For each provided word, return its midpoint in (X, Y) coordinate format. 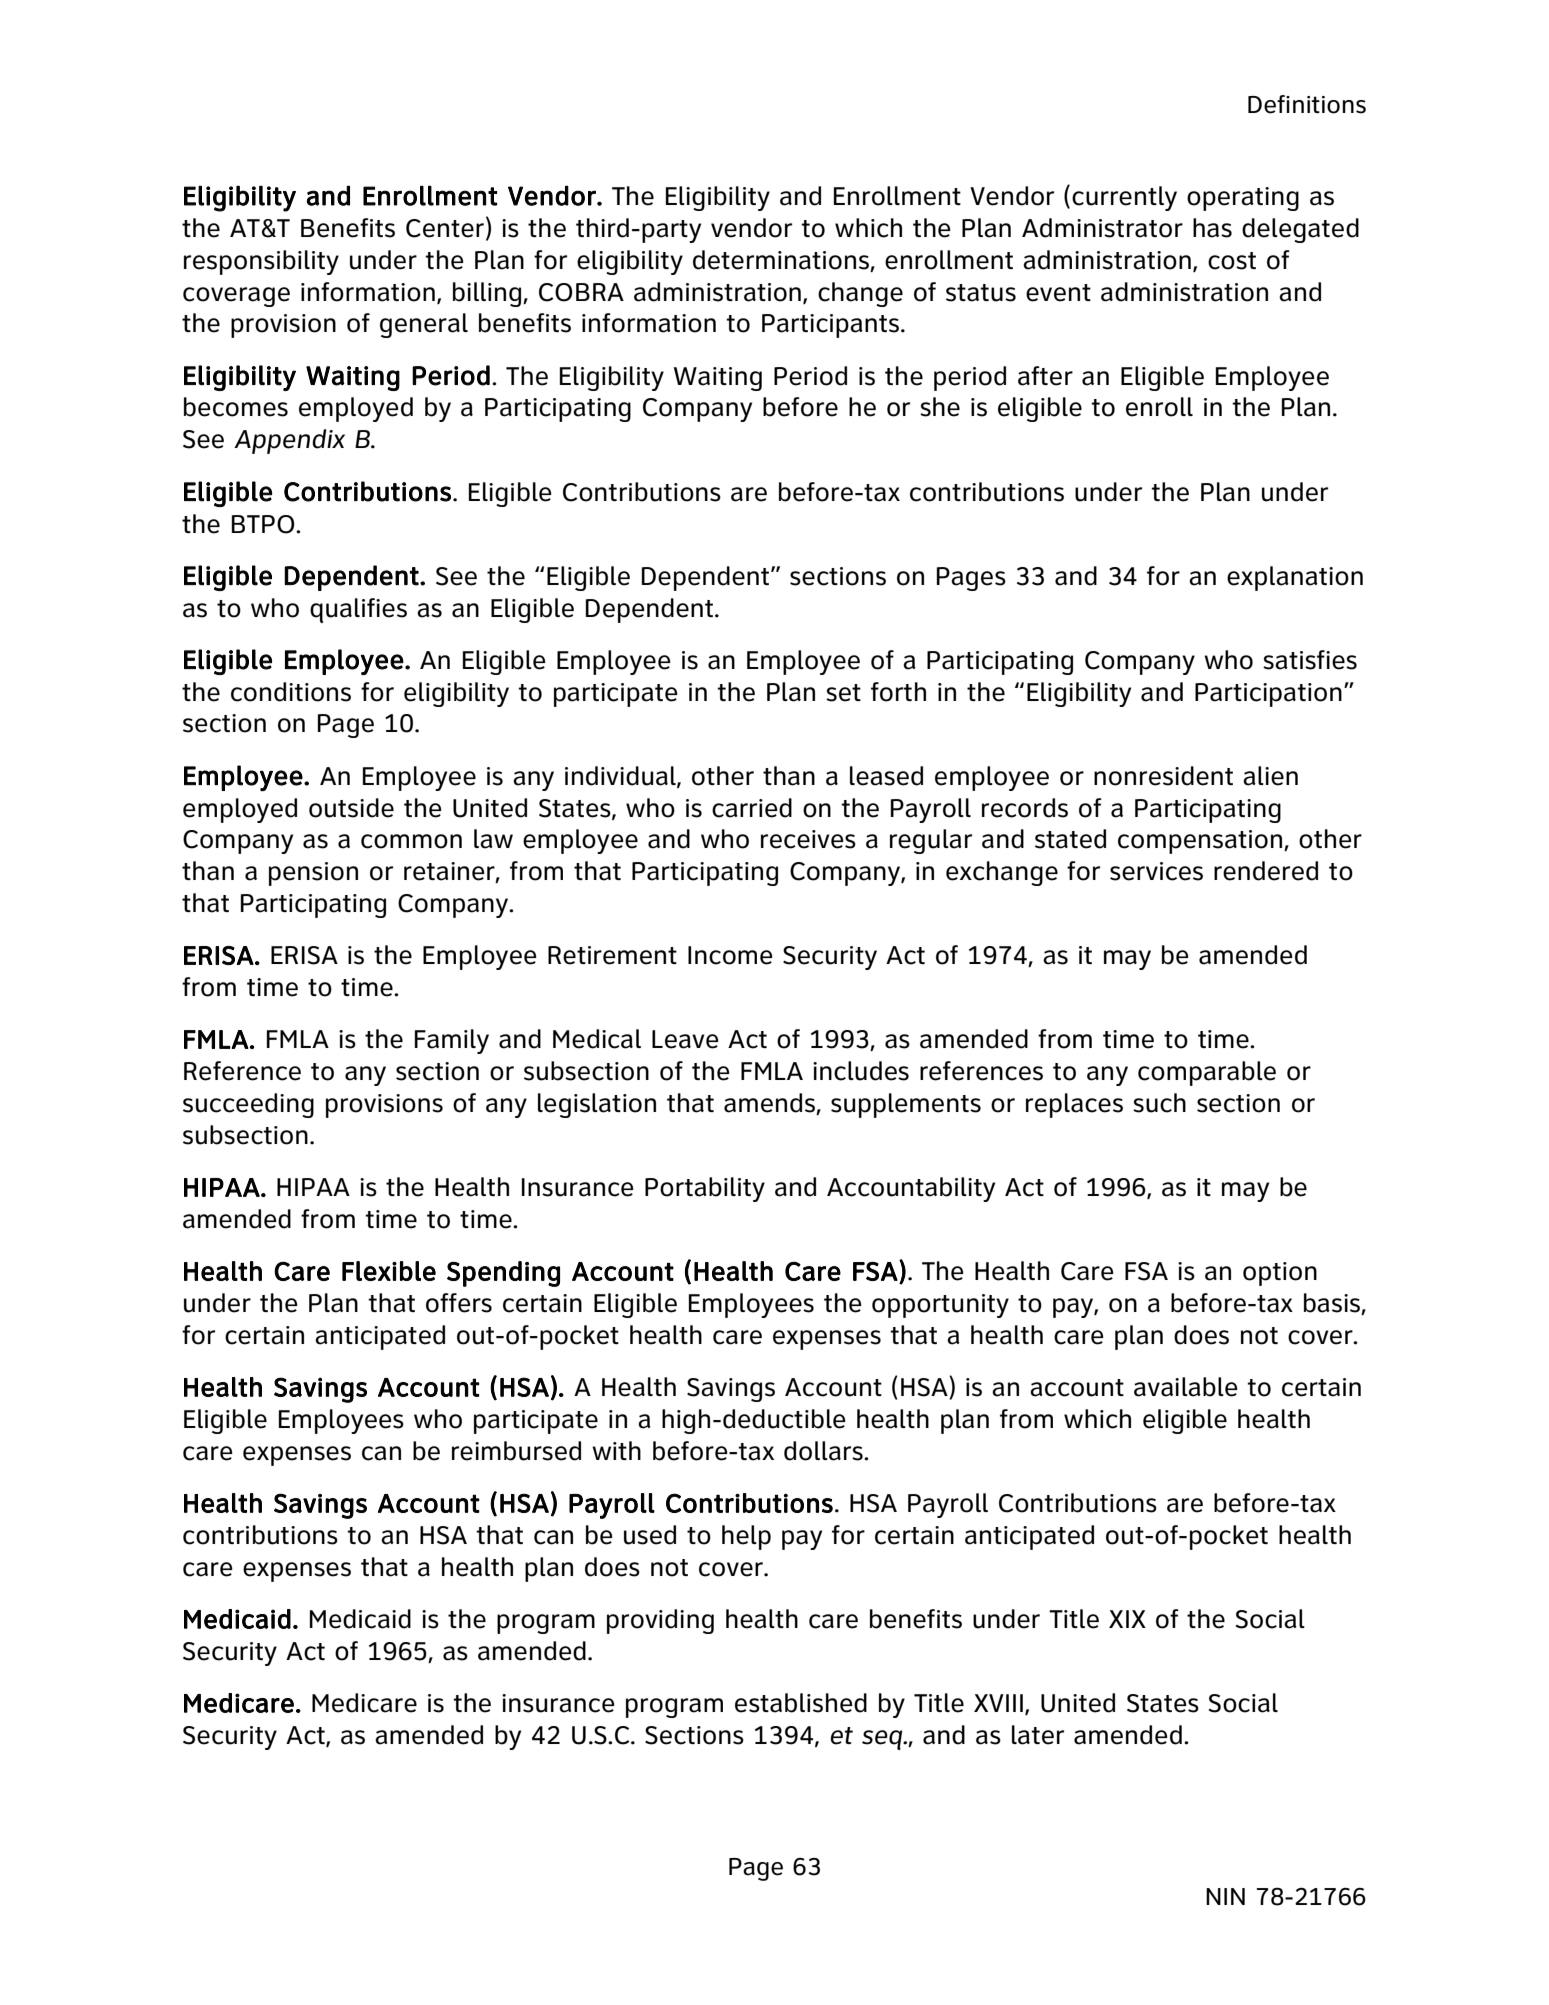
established (801, 1703)
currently (1124, 198)
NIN (1225, 1896)
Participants (832, 326)
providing (660, 1621)
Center (445, 228)
